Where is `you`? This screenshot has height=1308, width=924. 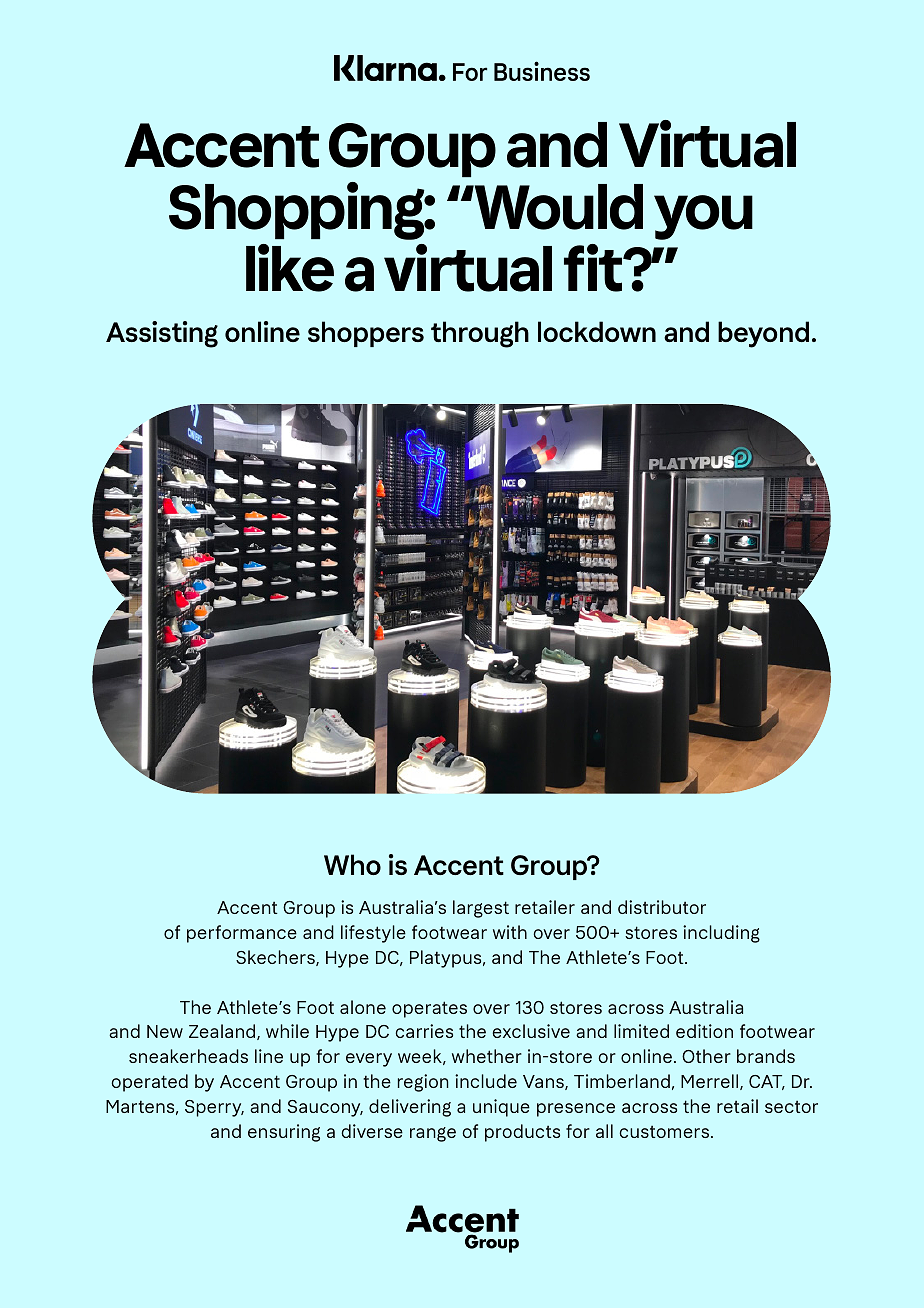 you is located at coordinates (703, 217).
